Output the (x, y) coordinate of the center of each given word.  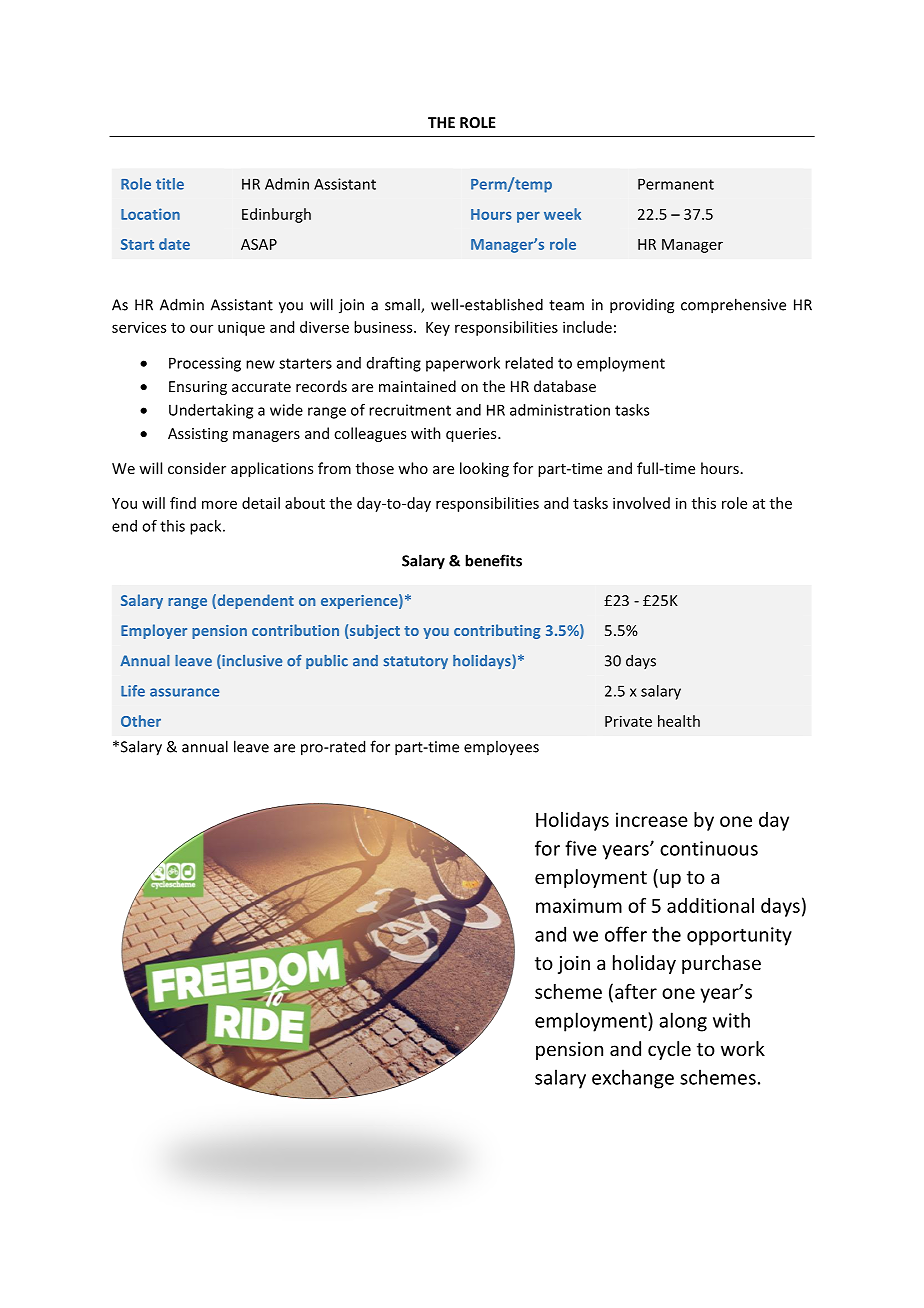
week (562, 214)
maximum (579, 905)
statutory (416, 662)
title (170, 184)
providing (642, 306)
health (679, 721)
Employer (154, 631)
